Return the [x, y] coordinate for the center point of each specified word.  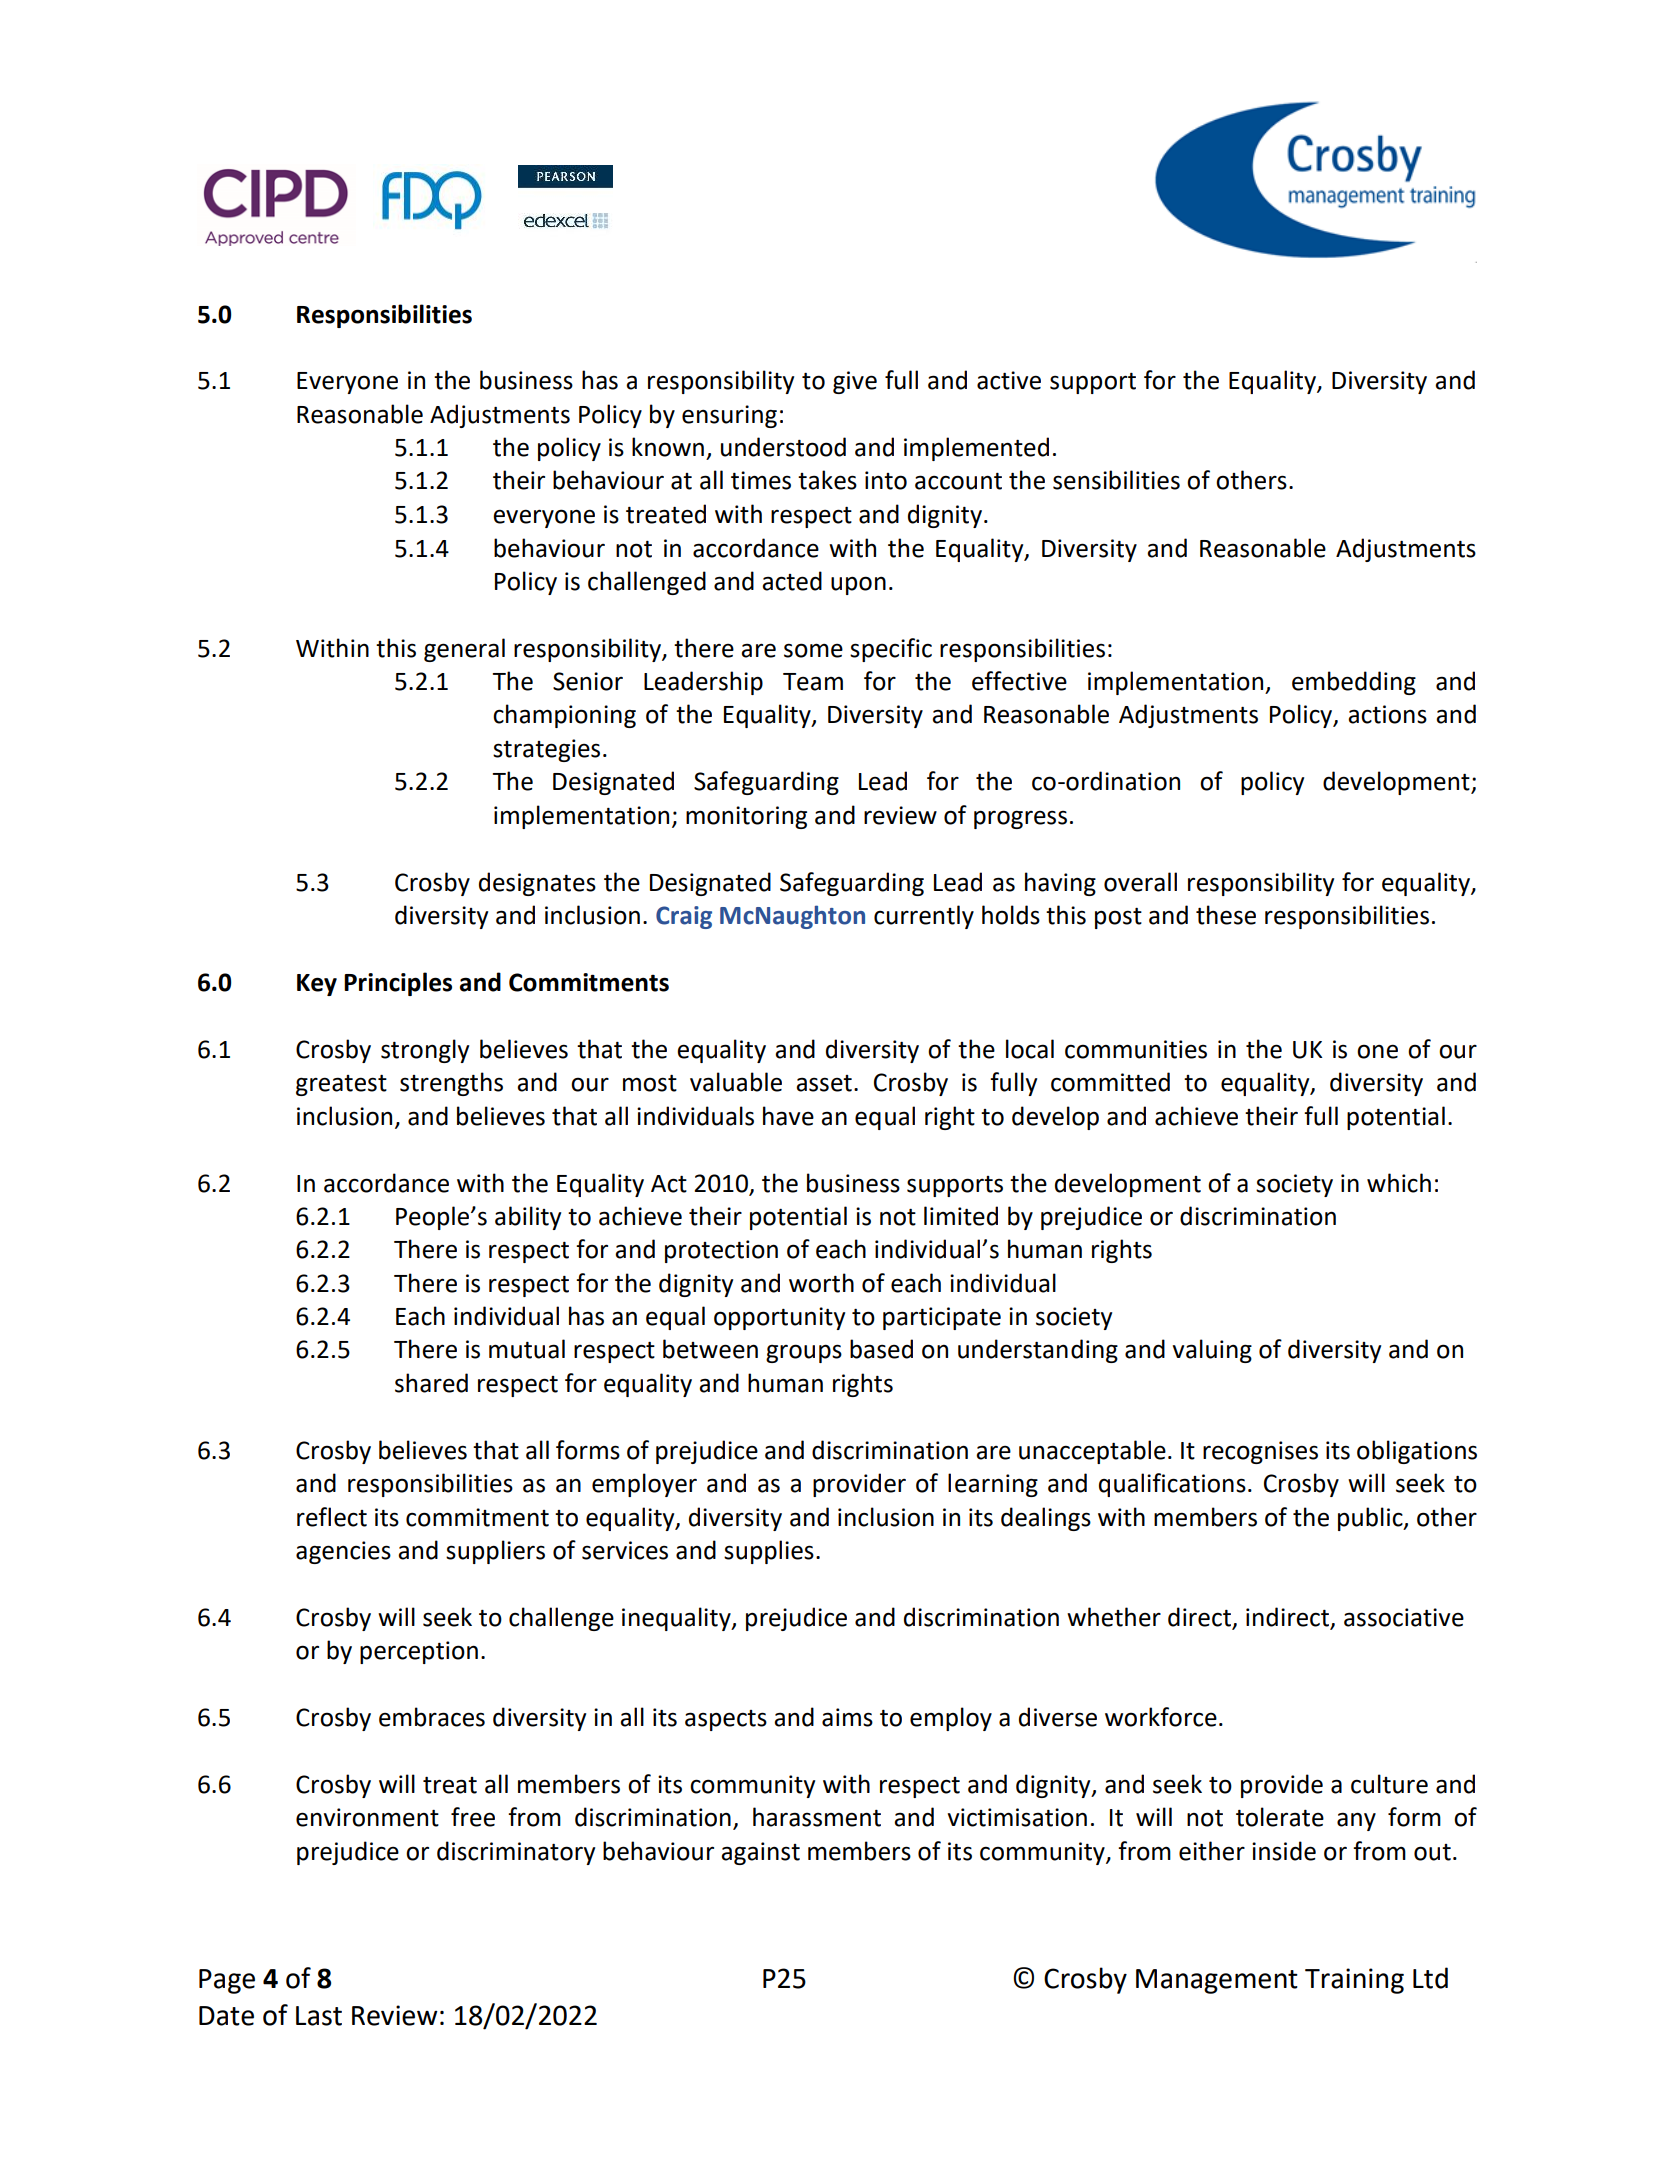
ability [528, 1218]
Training [1354, 1981]
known [668, 447]
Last [319, 2016]
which [1399, 1183]
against [760, 1853]
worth [821, 1283]
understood [783, 447]
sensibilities [1116, 480]
